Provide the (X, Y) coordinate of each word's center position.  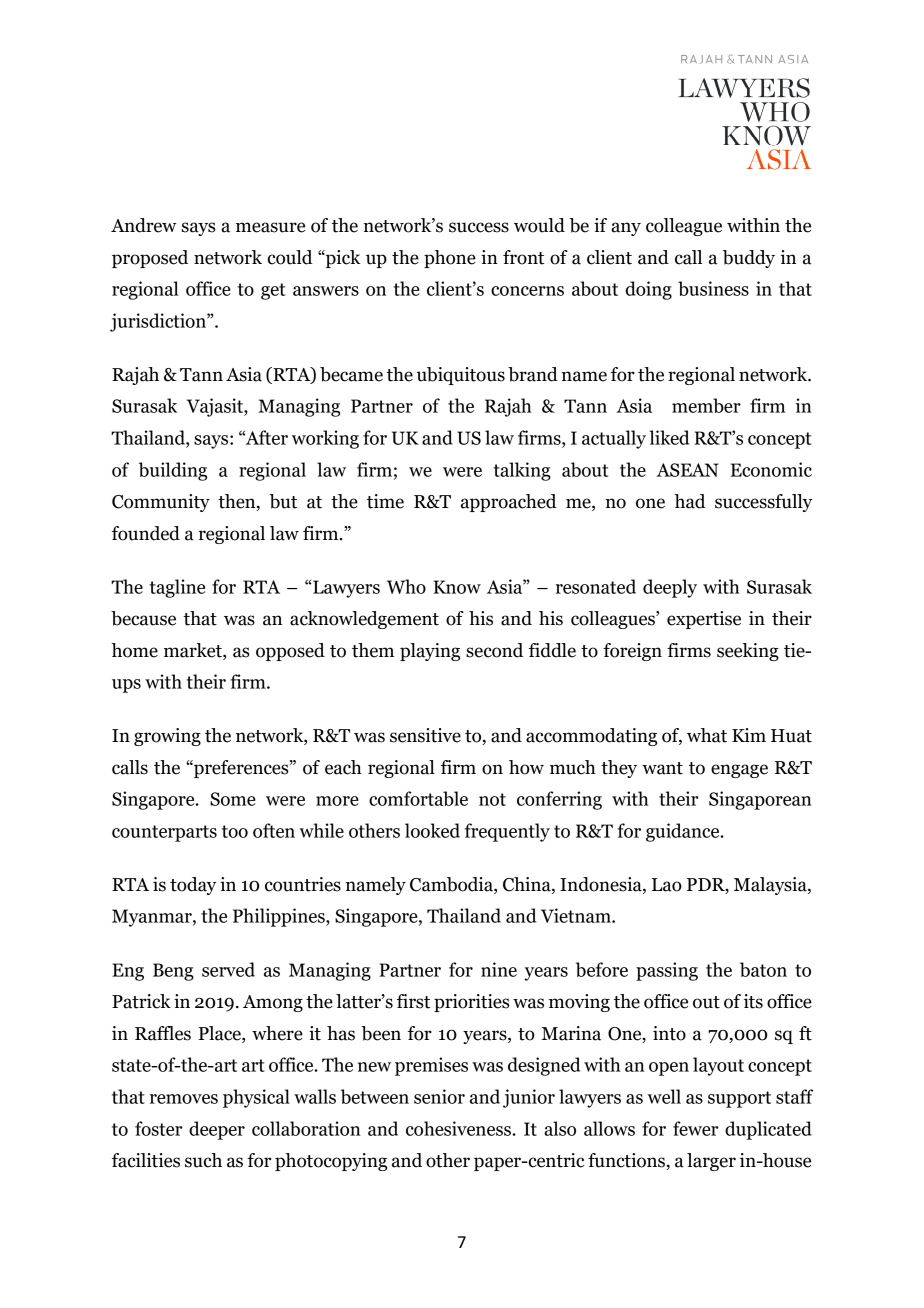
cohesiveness (459, 1128)
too (235, 831)
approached (509, 503)
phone (450, 259)
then (238, 502)
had (690, 501)
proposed (150, 259)
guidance (684, 832)
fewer (695, 1128)
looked (432, 830)
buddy (749, 259)
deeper (217, 1130)
